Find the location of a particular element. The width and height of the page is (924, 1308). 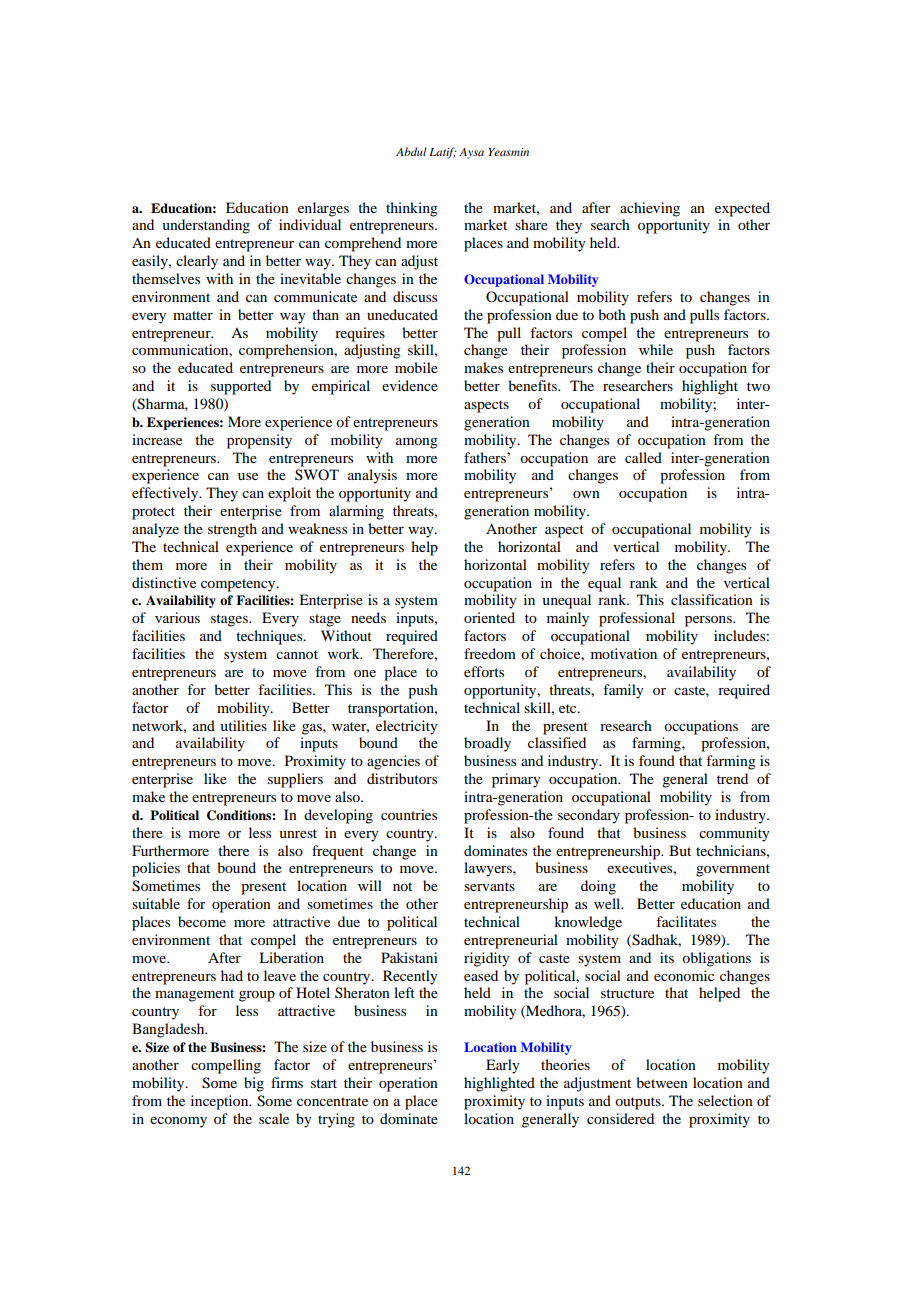

fathers is located at coordinates (486, 457).
